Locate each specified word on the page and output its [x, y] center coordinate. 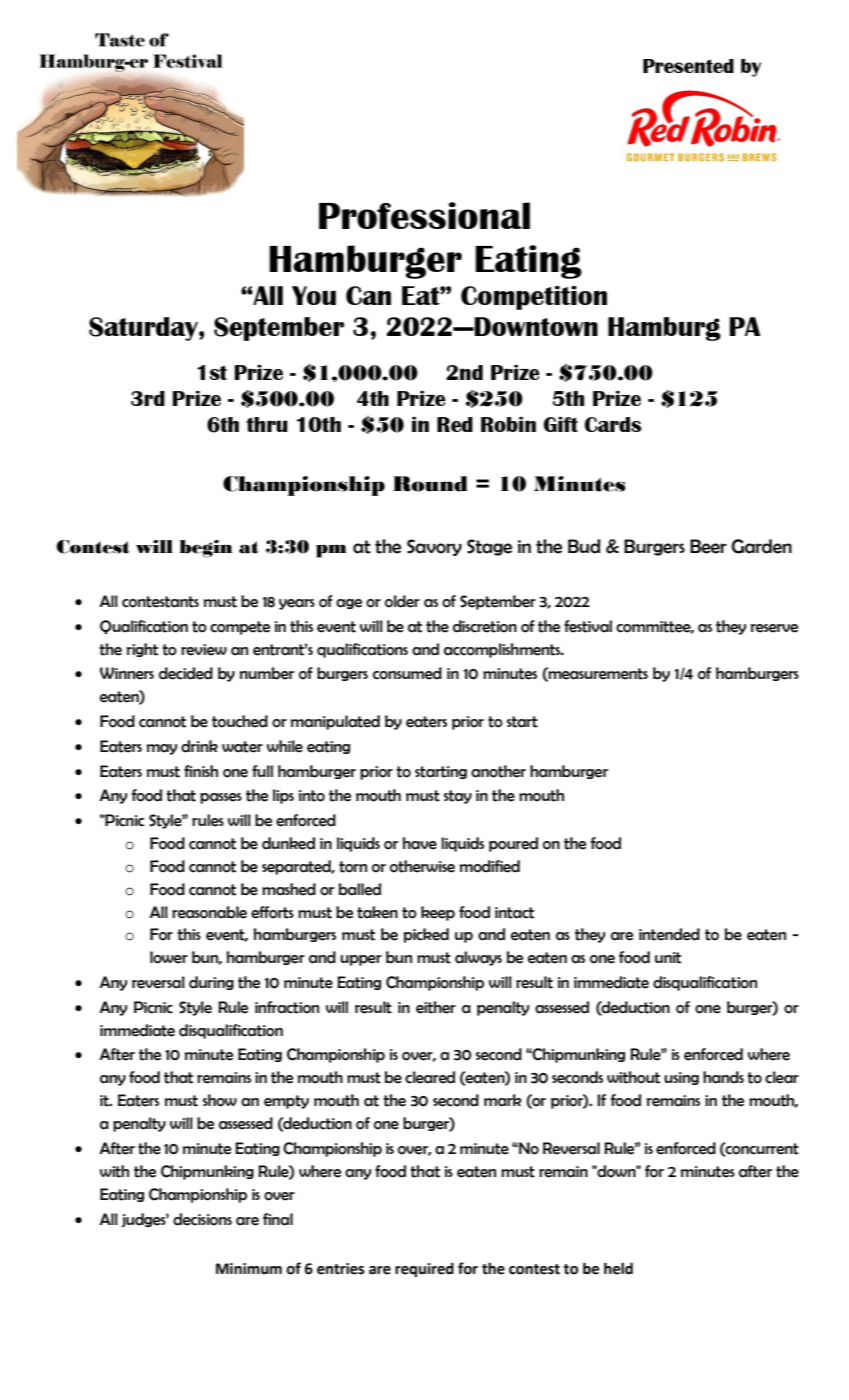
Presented [688, 66]
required [424, 1270]
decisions [202, 1219]
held [618, 1268]
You [314, 295]
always [478, 958]
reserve [774, 628]
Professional [424, 215]
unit [668, 958]
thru [267, 424]
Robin [508, 424]
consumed [407, 673]
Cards [613, 424]
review [204, 650]
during [211, 983]
